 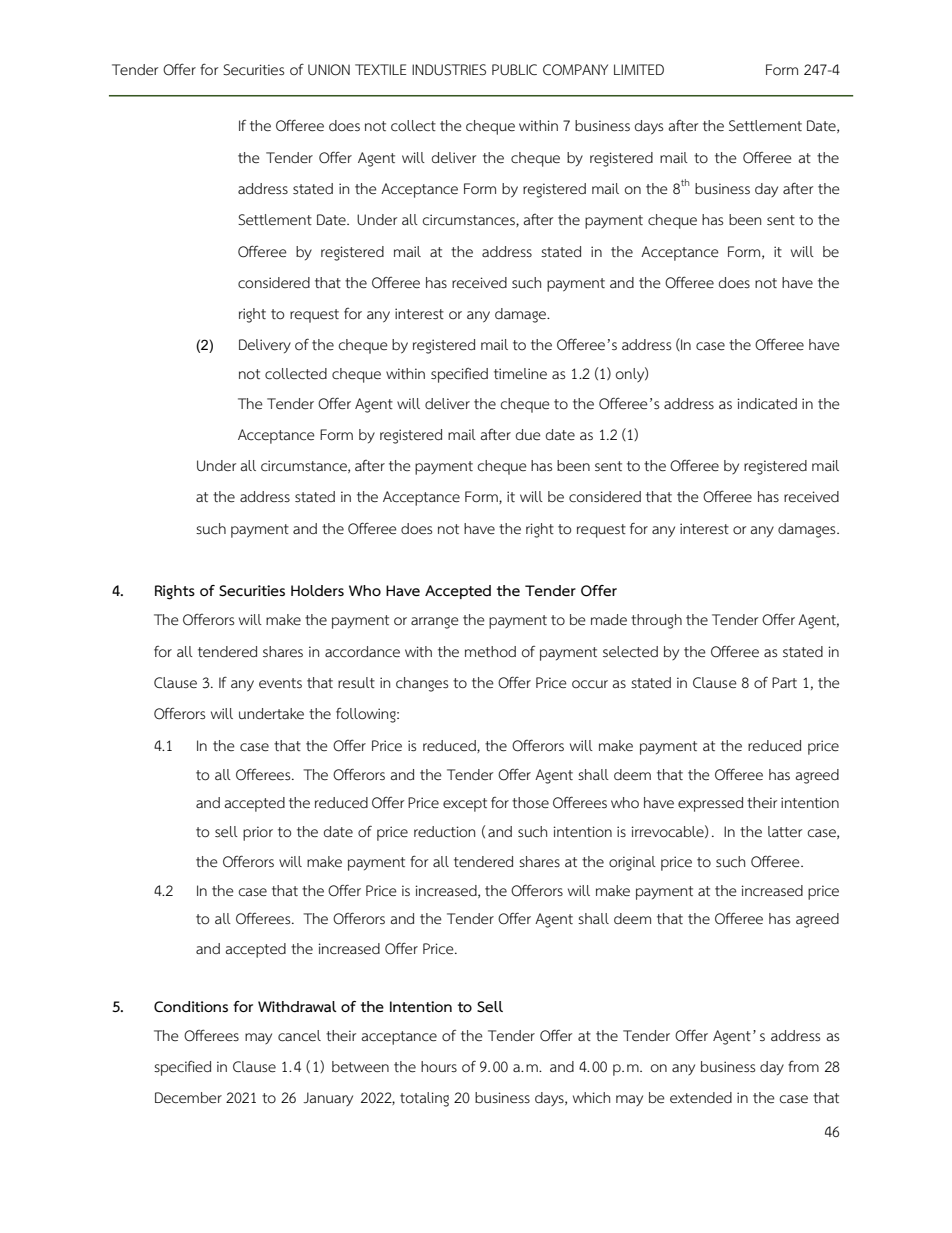 What do you see at coordinates (767, 404) in the screenshot?
I see `indicated` at bounding box center [767, 404].
